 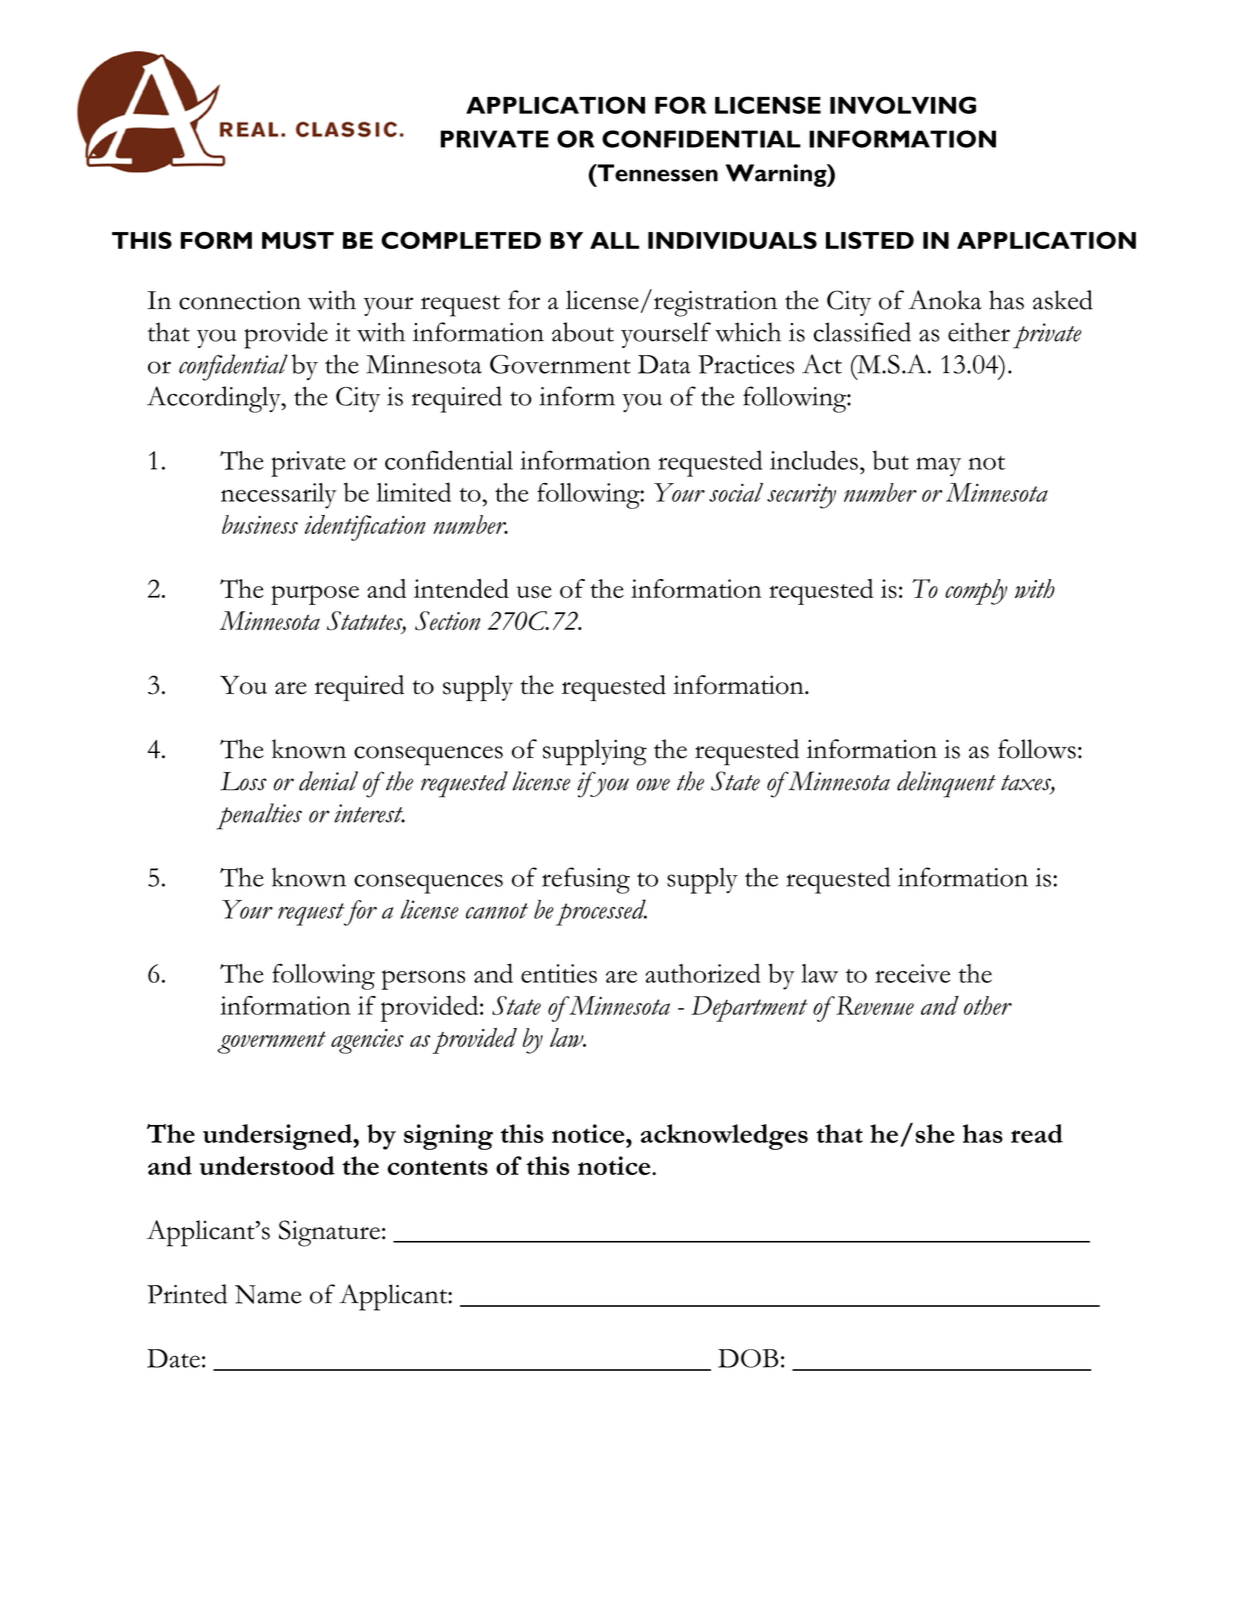 What do you see at coordinates (268, 1294) in the page?
I see `Name` at bounding box center [268, 1294].
